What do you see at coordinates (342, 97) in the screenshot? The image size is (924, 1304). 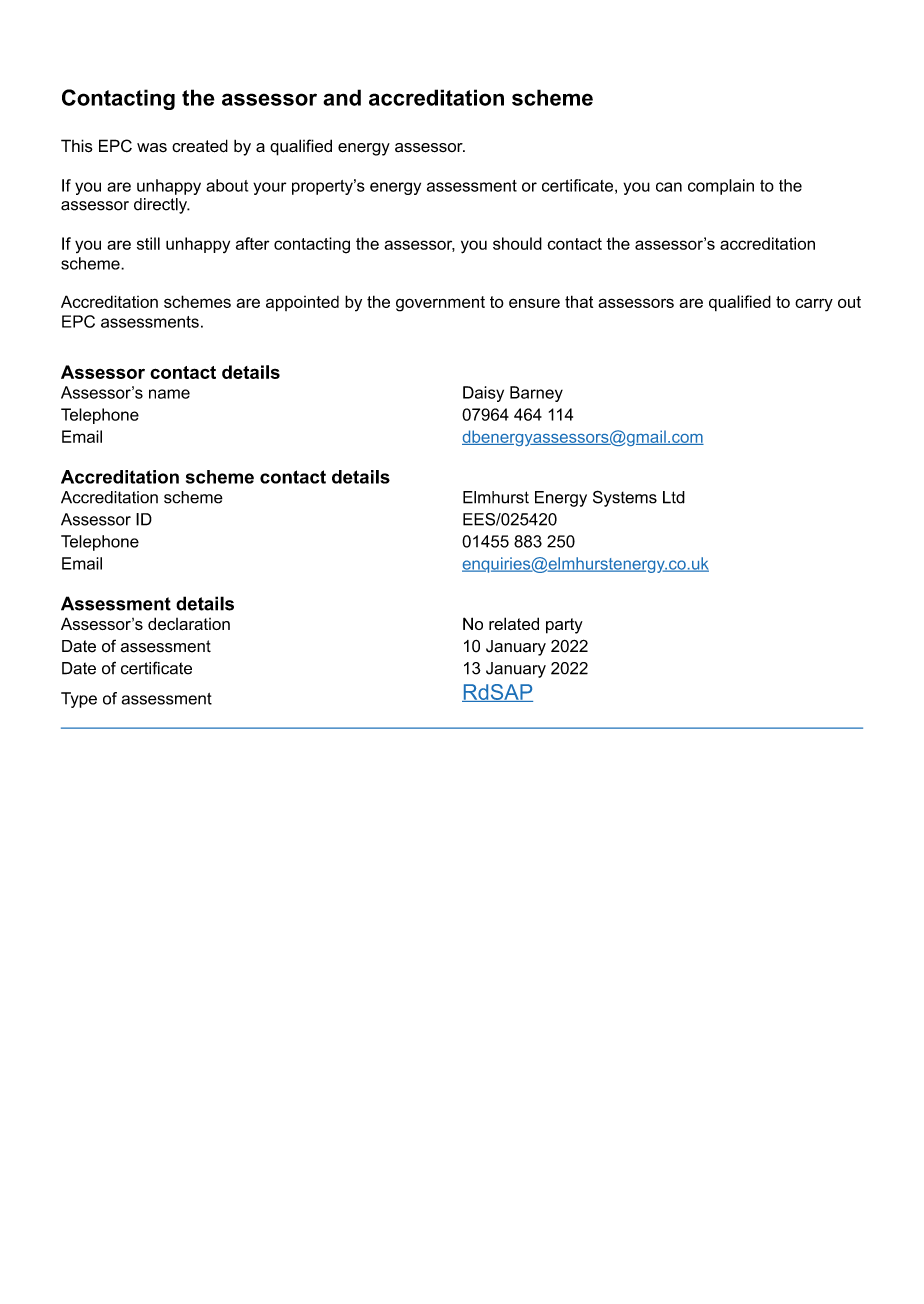 I see `and` at bounding box center [342, 97].
